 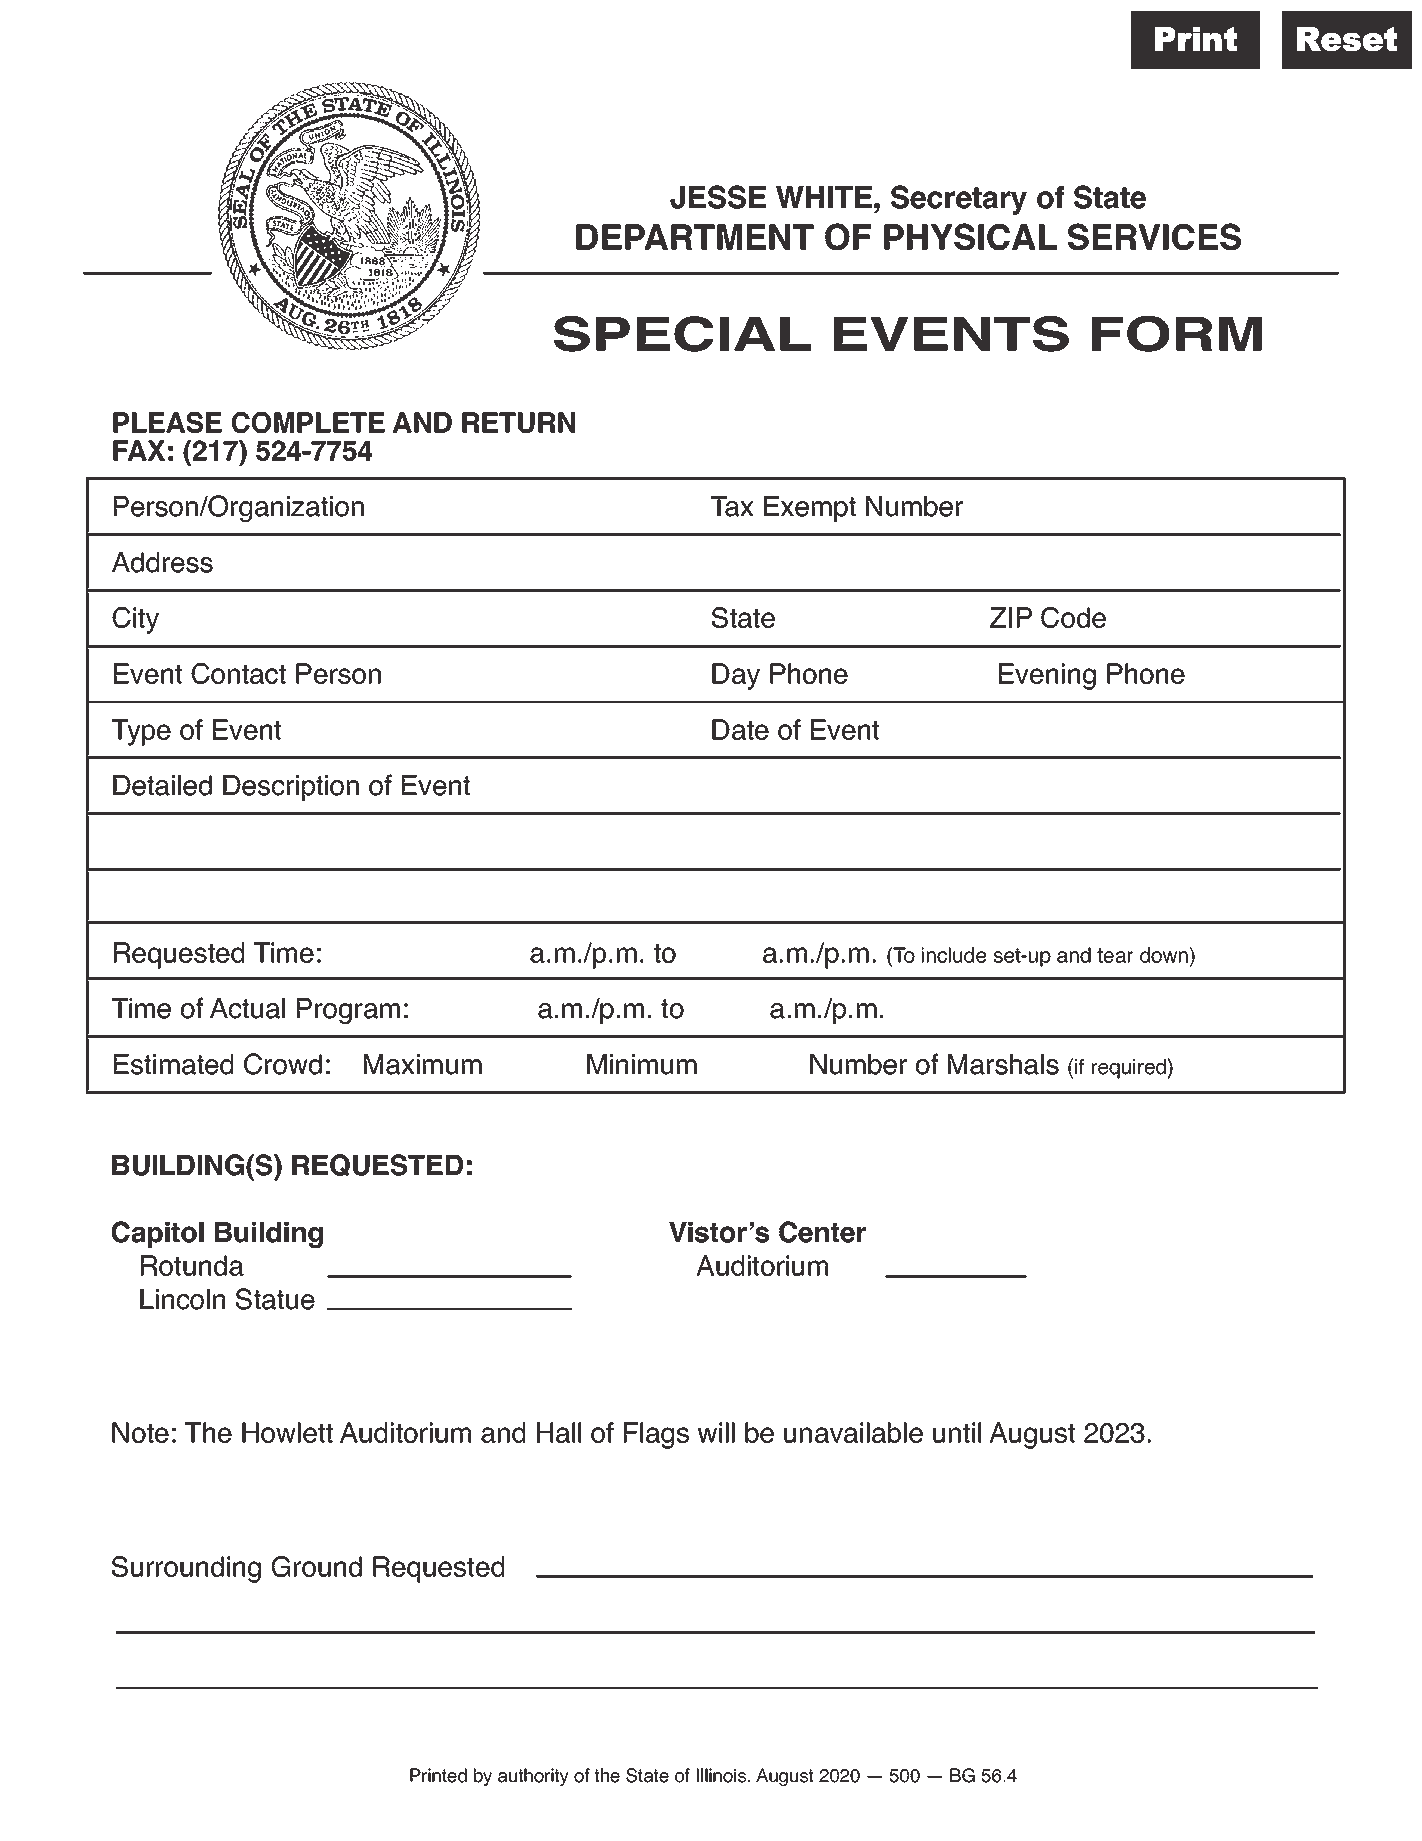 What do you see at coordinates (740, 729) in the screenshot?
I see `Date` at bounding box center [740, 729].
